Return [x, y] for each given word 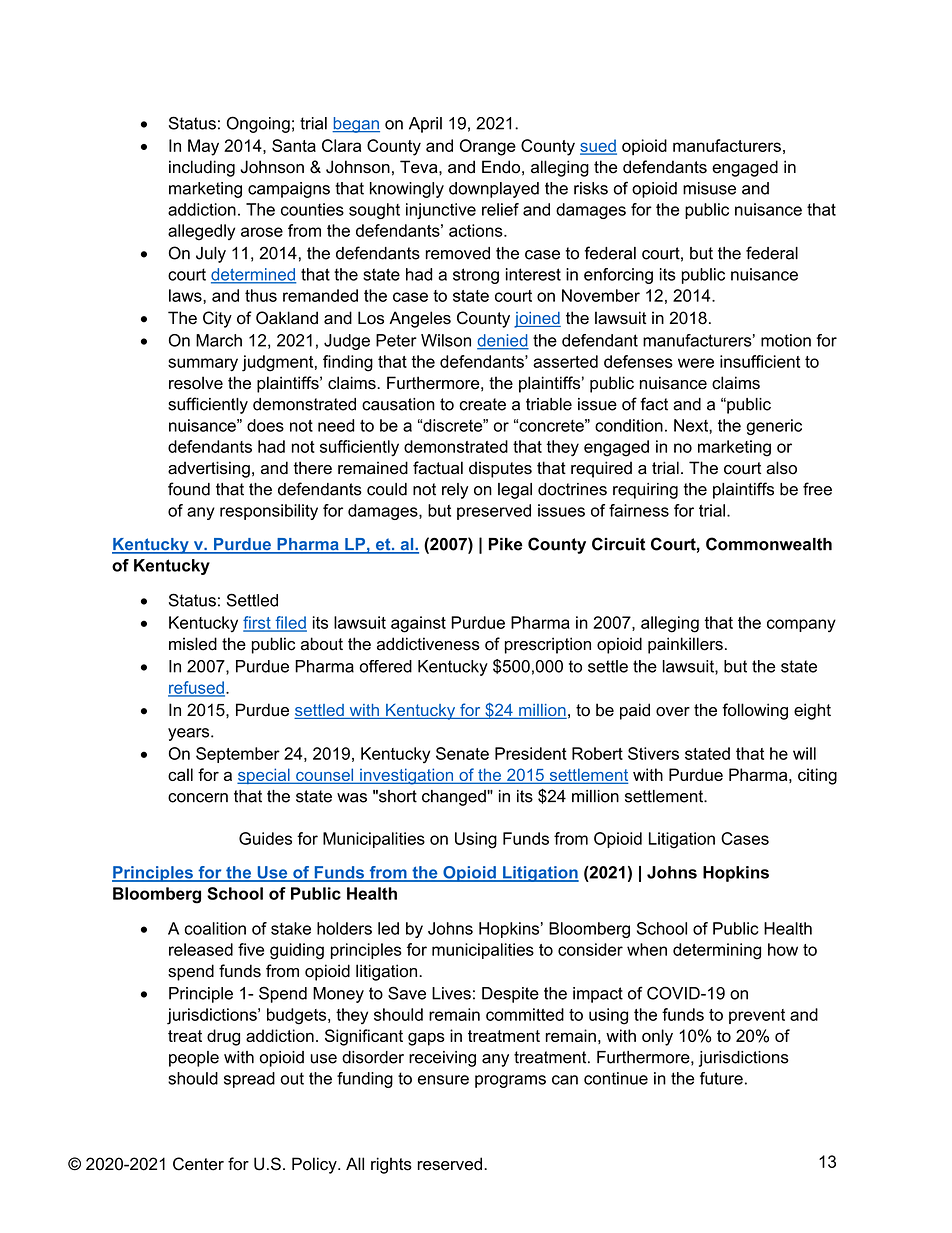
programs [510, 1081]
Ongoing [258, 124]
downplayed [494, 190]
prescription [548, 645]
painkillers [685, 645]
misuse [709, 188]
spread [249, 1080]
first [258, 623]
